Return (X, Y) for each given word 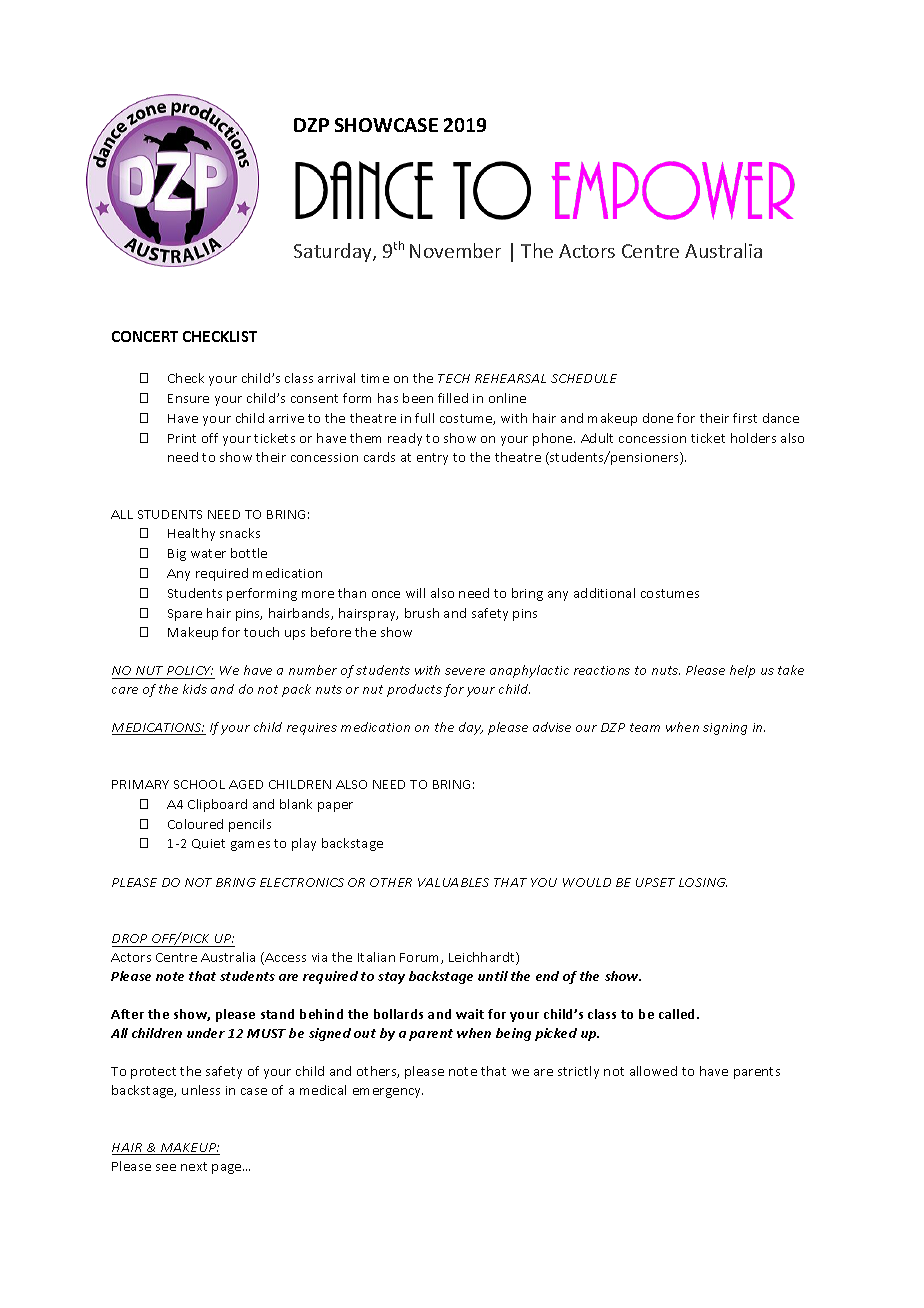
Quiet (208, 844)
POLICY (189, 672)
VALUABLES (453, 882)
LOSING (703, 882)
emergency (388, 1093)
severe (465, 671)
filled (453, 398)
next (194, 1166)
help (742, 671)
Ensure (188, 398)
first (745, 418)
